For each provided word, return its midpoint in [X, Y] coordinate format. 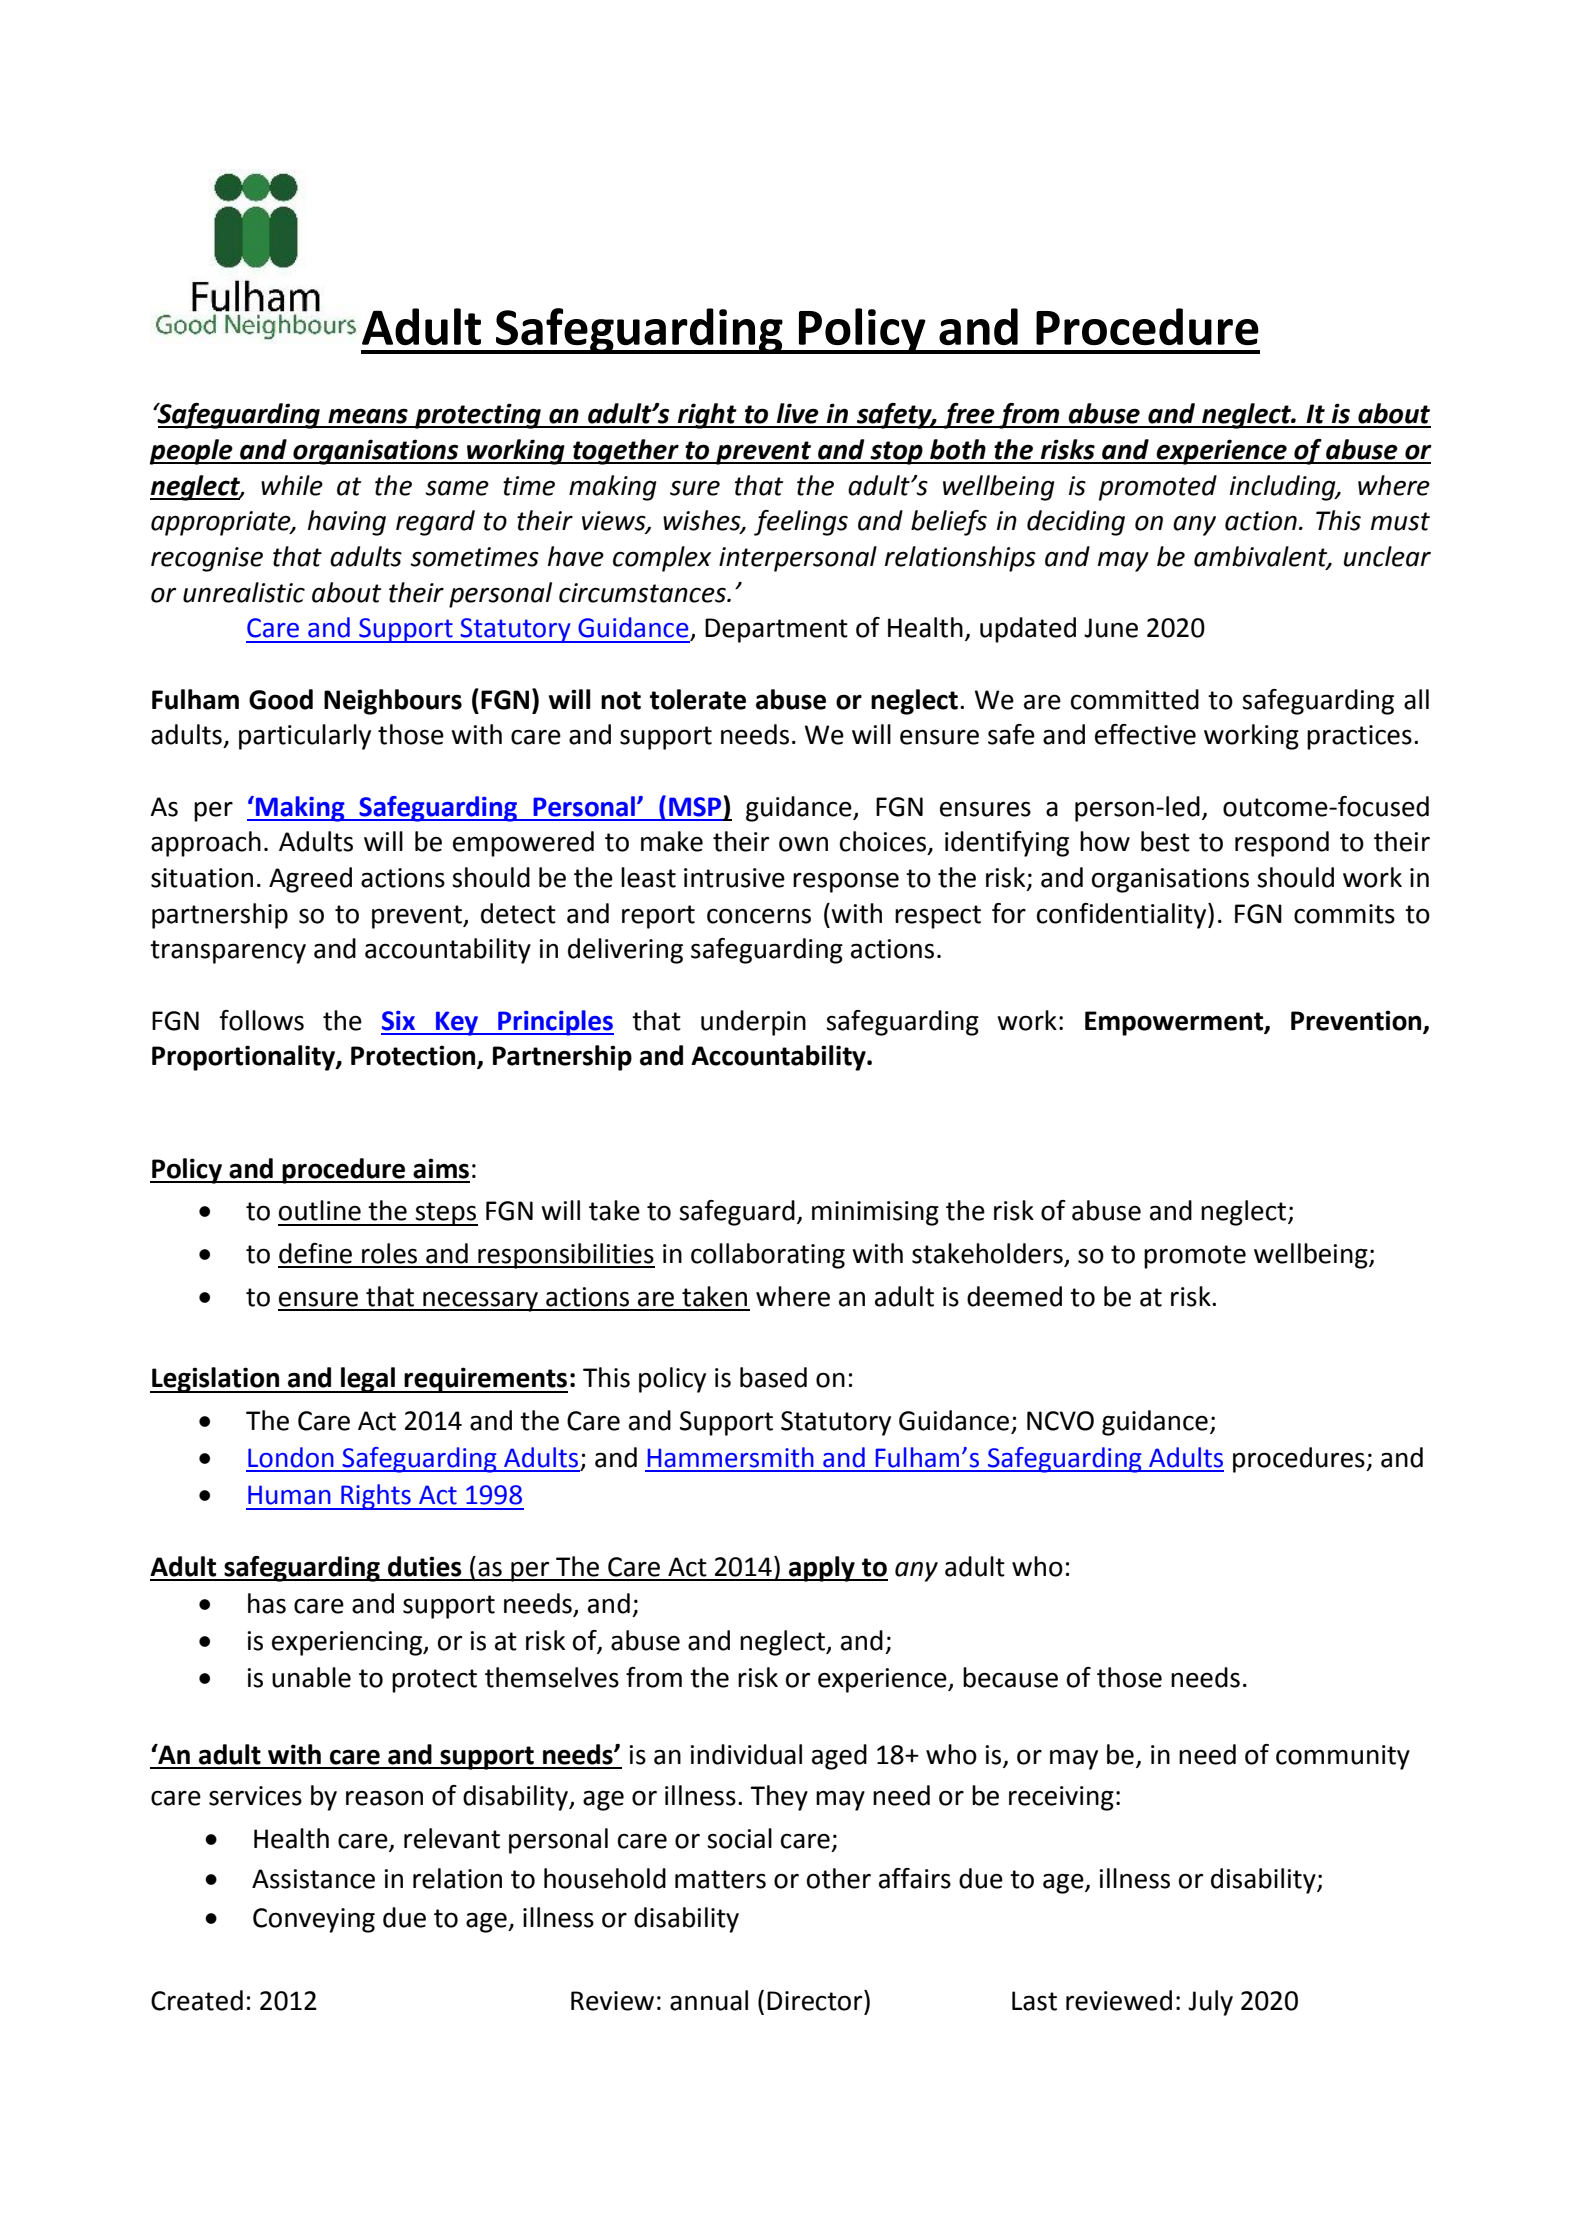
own [803, 844]
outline [320, 1210]
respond [1282, 844]
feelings [801, 523]
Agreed [310, 880]
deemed [1014, 1296]
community [1343, 1757]
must [1400, 521]
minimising [875, 1213]
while [292, 485]
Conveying [314, 1920]
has [267, 1603]
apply [822, 1569]
